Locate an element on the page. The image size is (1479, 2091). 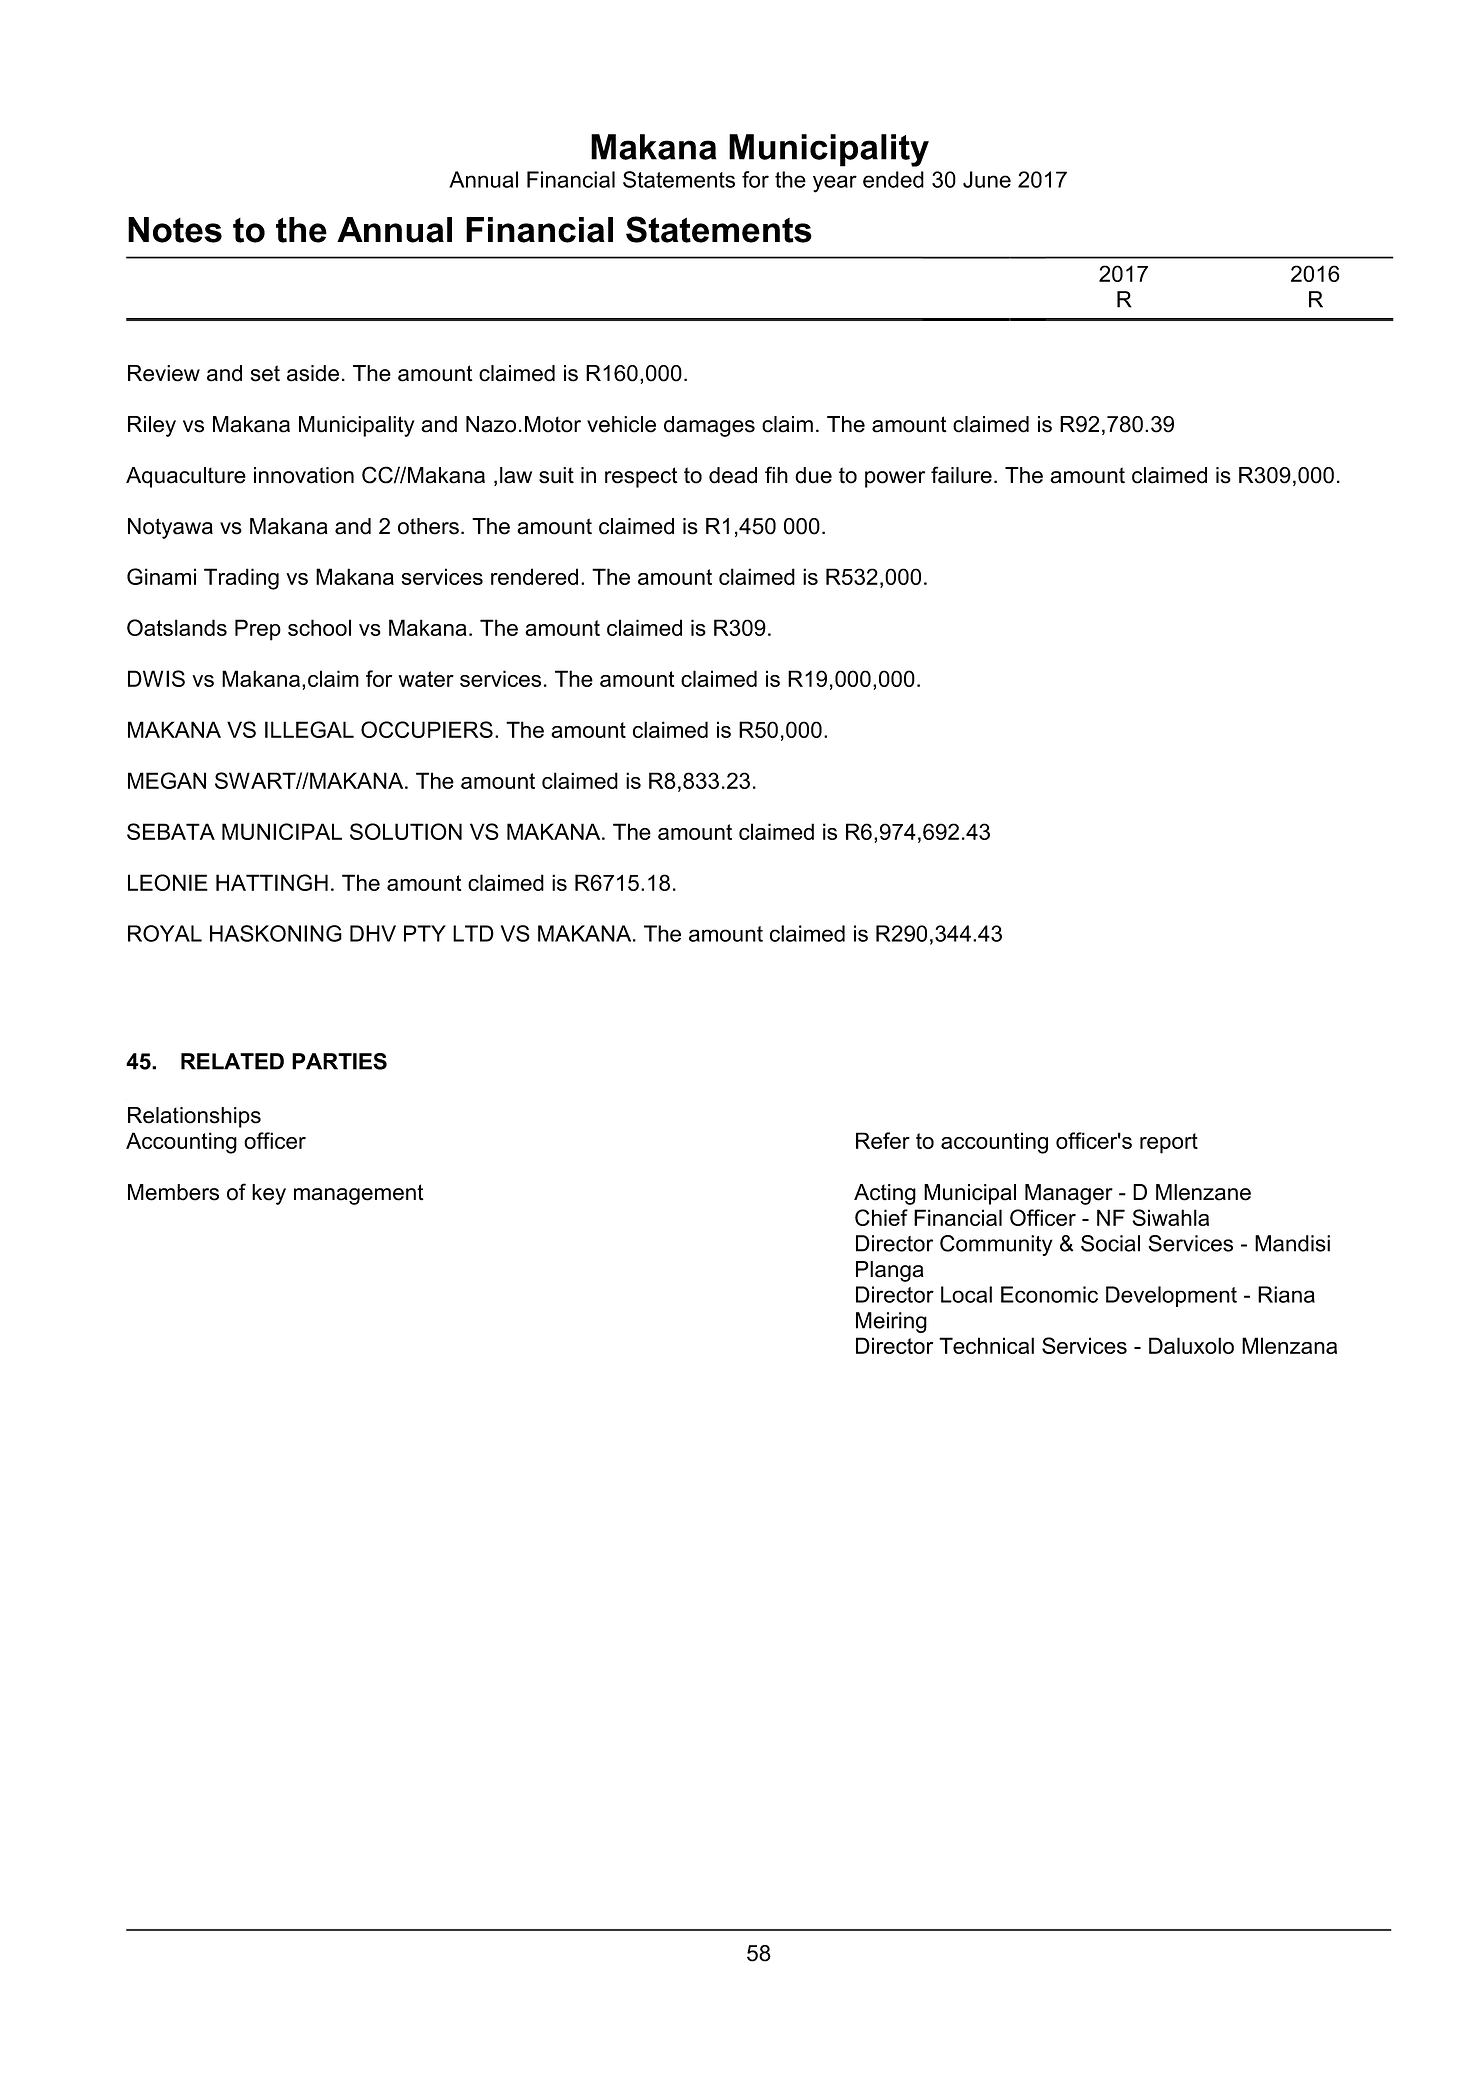
innovation is located at coordinates (304, 475).
